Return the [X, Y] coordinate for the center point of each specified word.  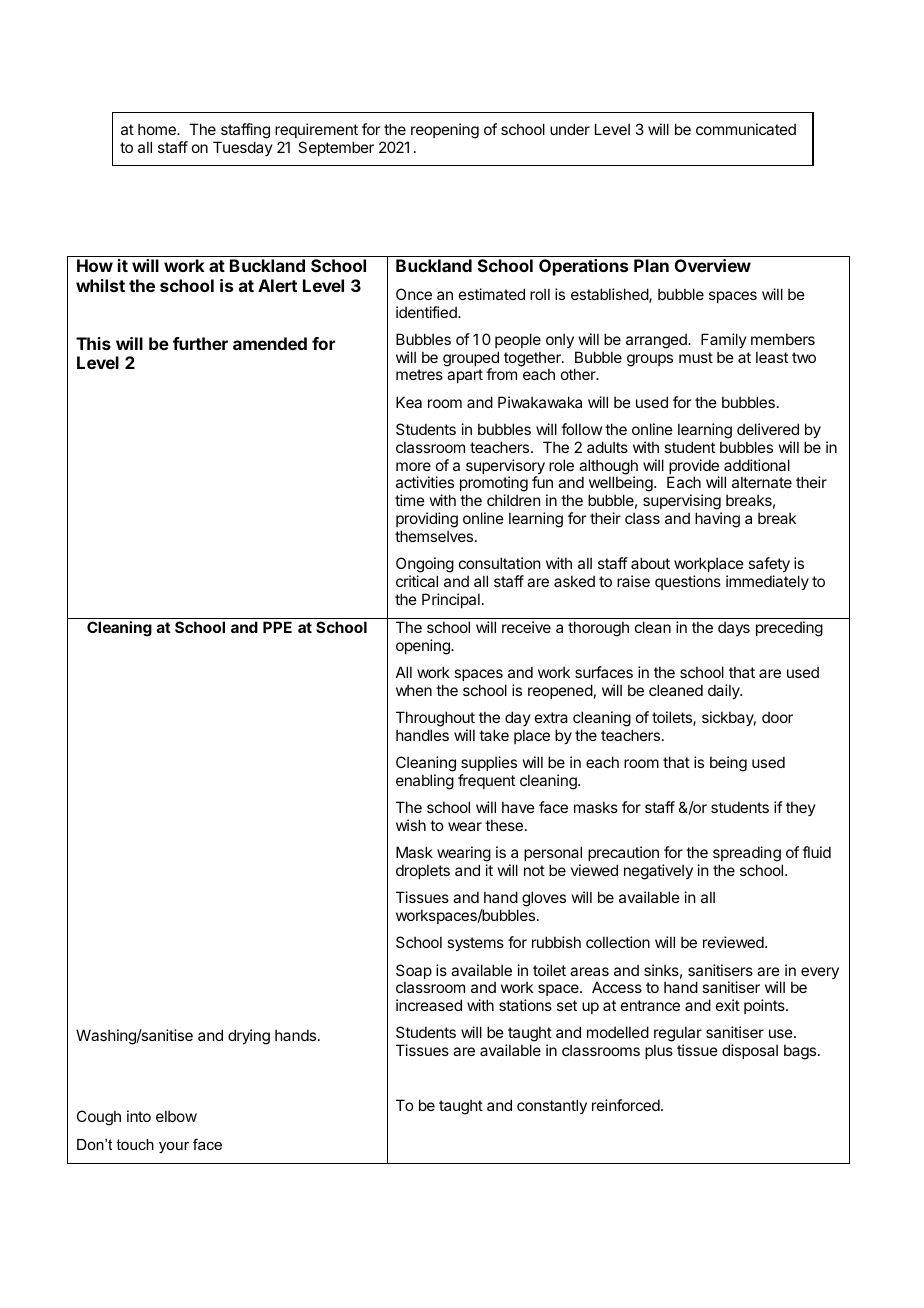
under [570, 129]
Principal [451, 600]
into [139, 1116]
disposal [750, 1051]
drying [249, 1037]
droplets [423, 871]
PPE [277, 627]
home [158, 129]
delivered [768, 429]
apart [465, 376]
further [200, 343]
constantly [552, 1106]
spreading [748, 855]
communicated [746, 129]
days [734, 628]
